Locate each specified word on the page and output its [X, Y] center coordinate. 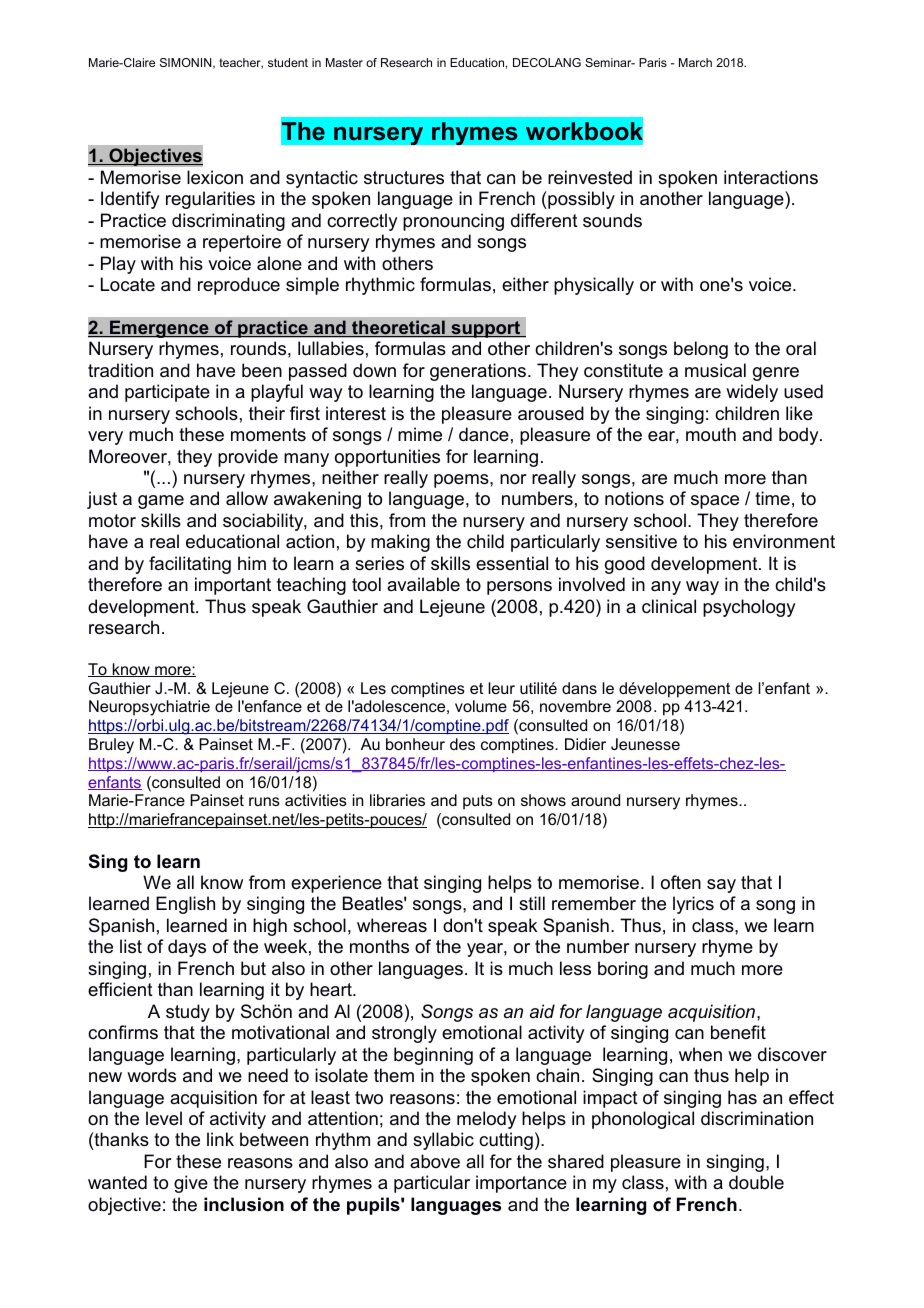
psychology [749, 608]
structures [404, 178]
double [756, 1182]
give [191, 1184]
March [695, 62]
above [435, 1161]
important [233, 586]
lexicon [215, 177]
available [423, 584]
